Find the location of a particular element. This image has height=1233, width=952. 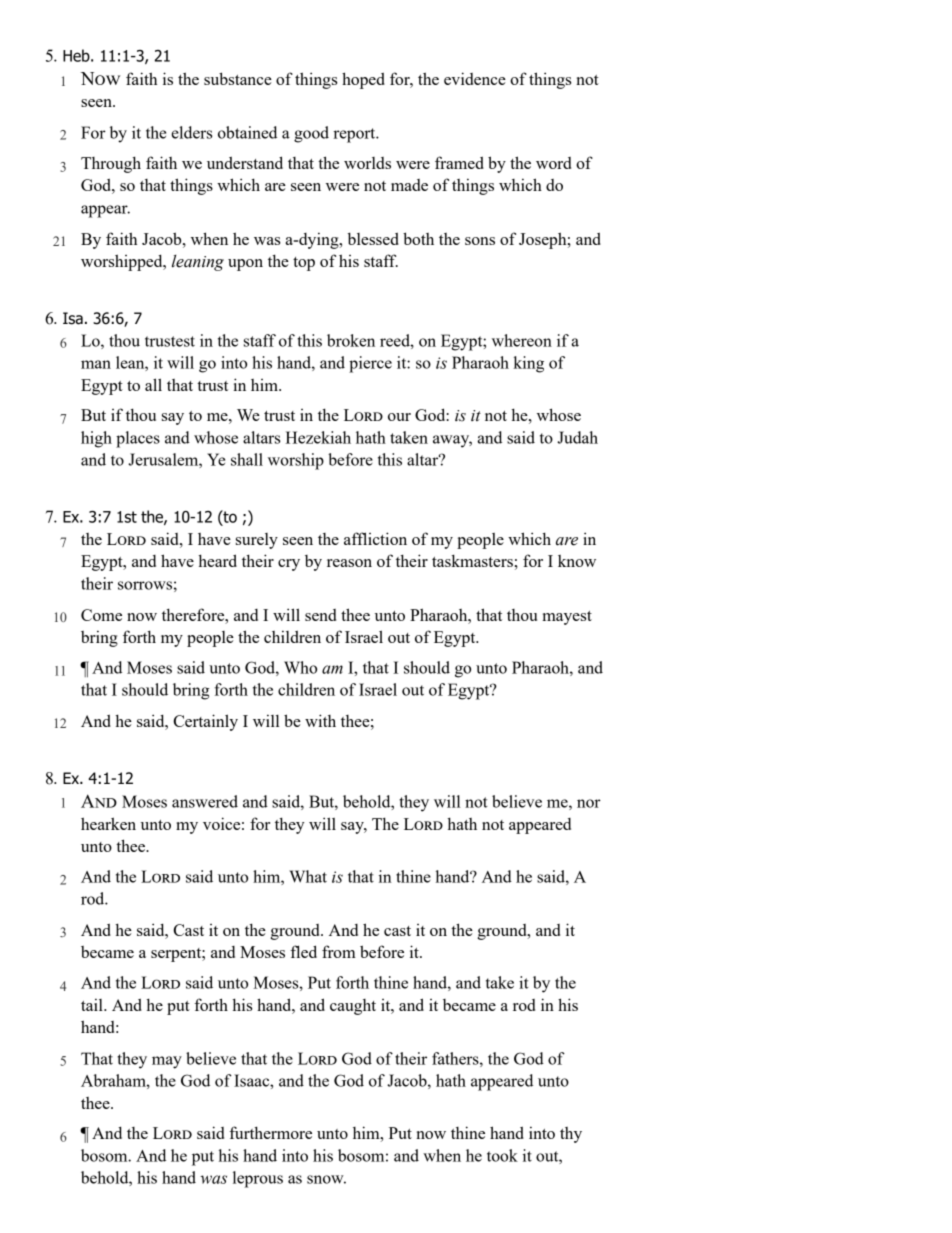

What is located at coordinates (308, 876).
